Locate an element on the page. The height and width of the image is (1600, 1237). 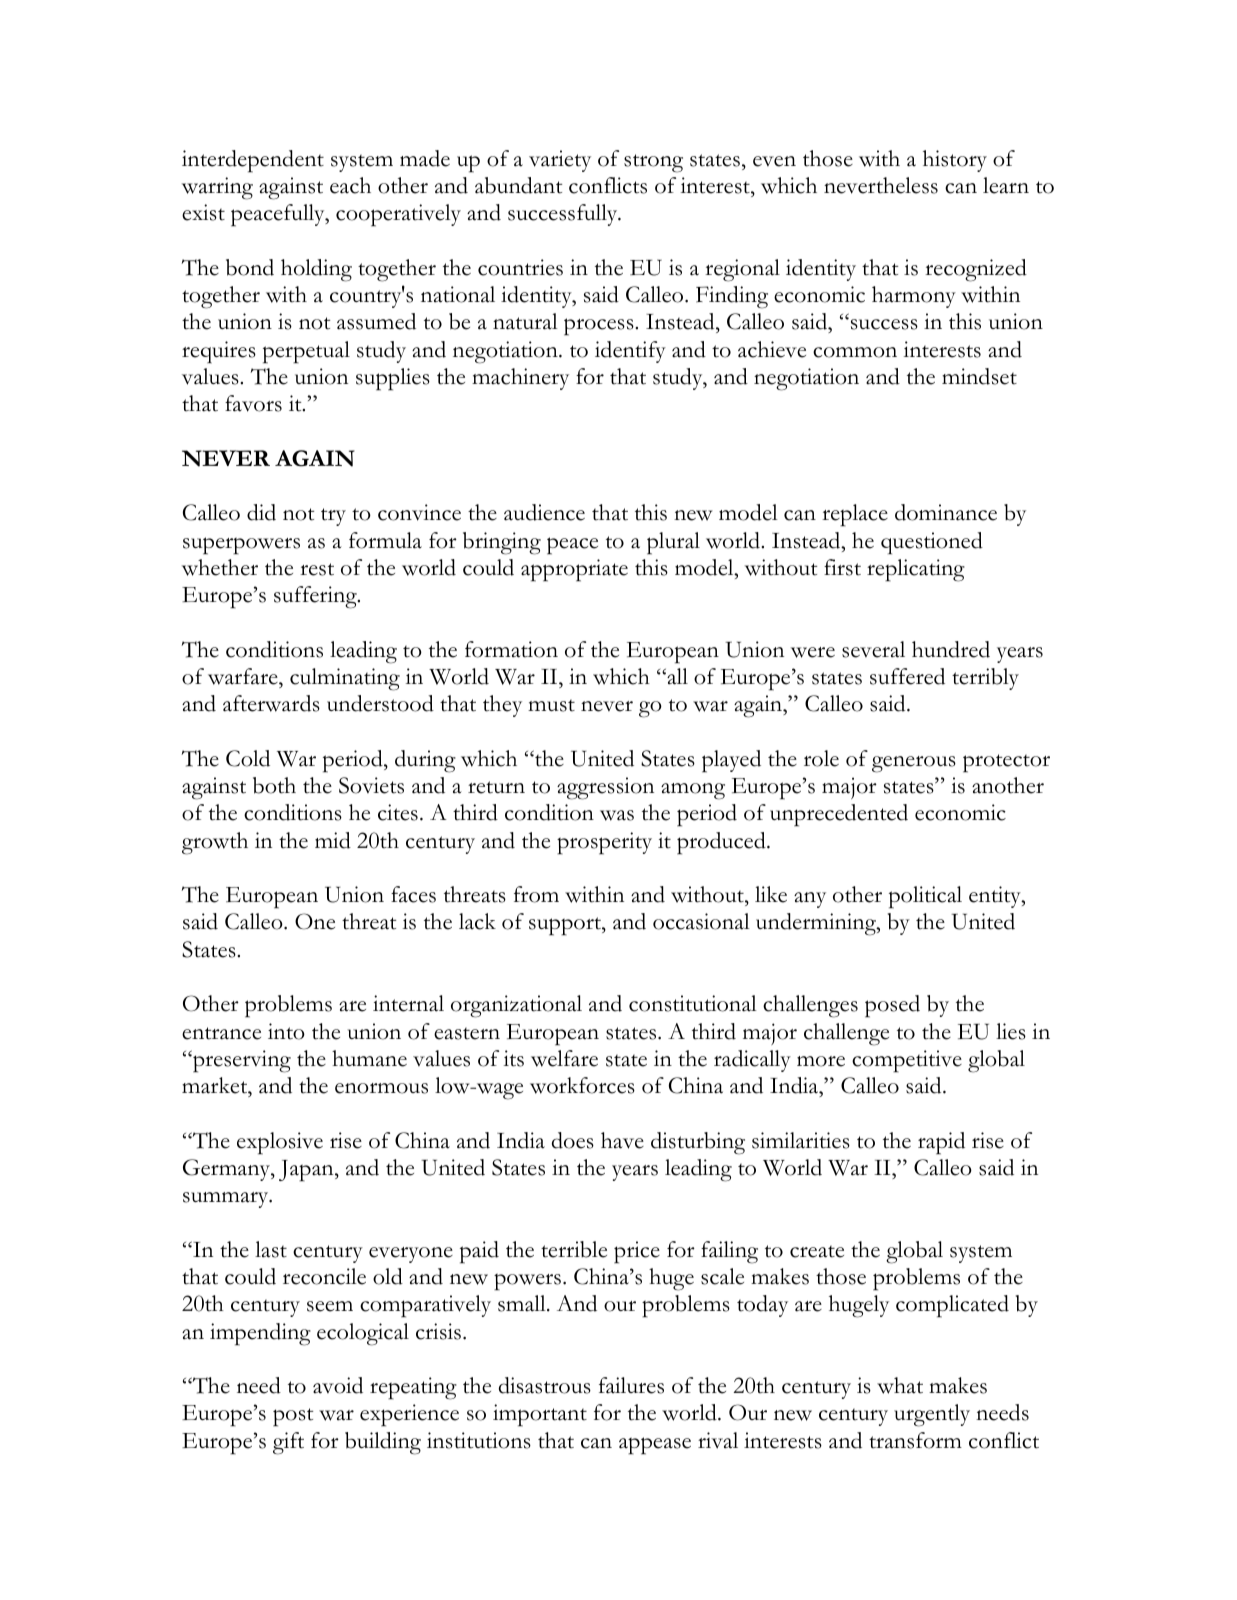
post is located at coordinates (293, 1417).
